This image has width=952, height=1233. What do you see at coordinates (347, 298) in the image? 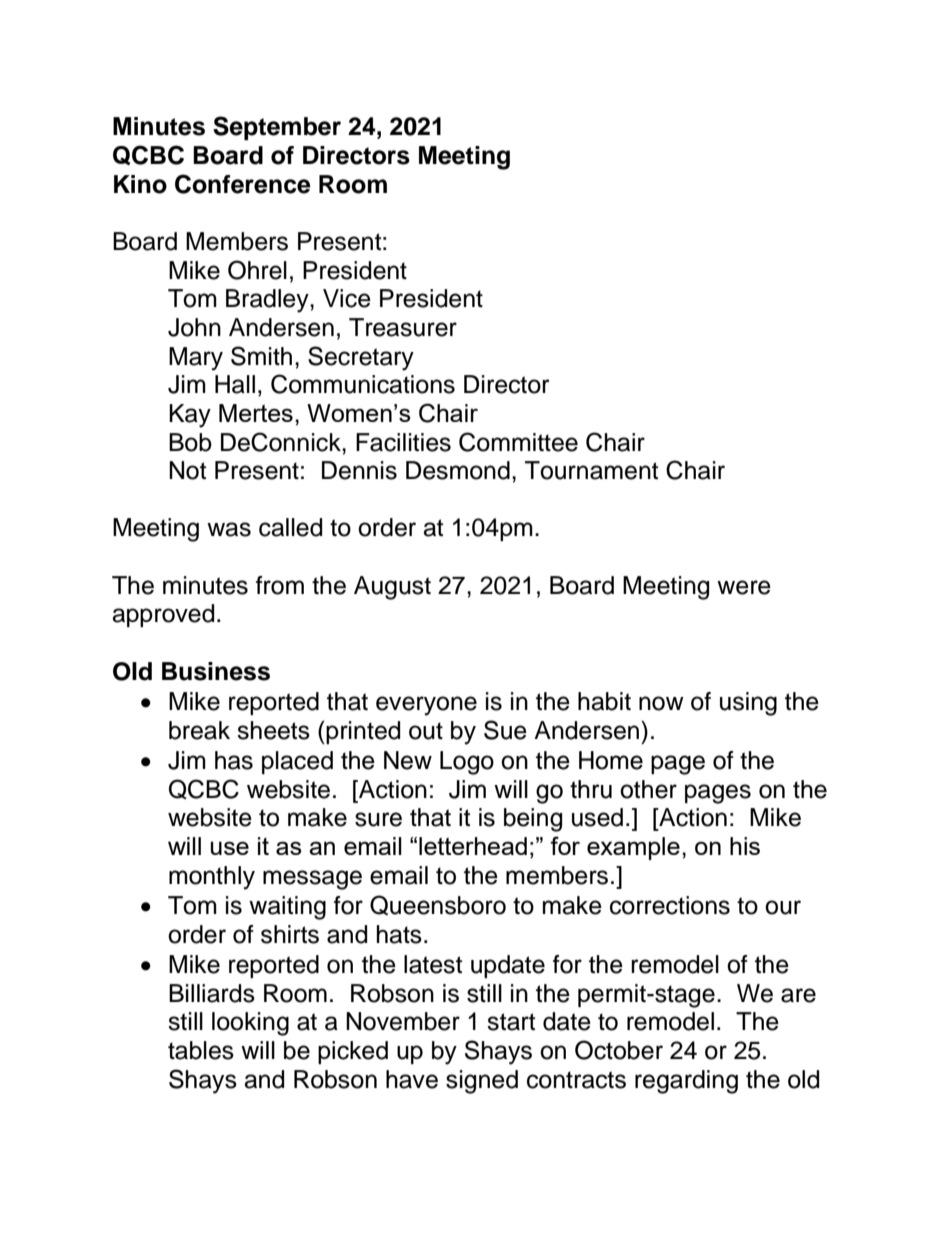
I see `Vice` at bounding box center [347, 298].
